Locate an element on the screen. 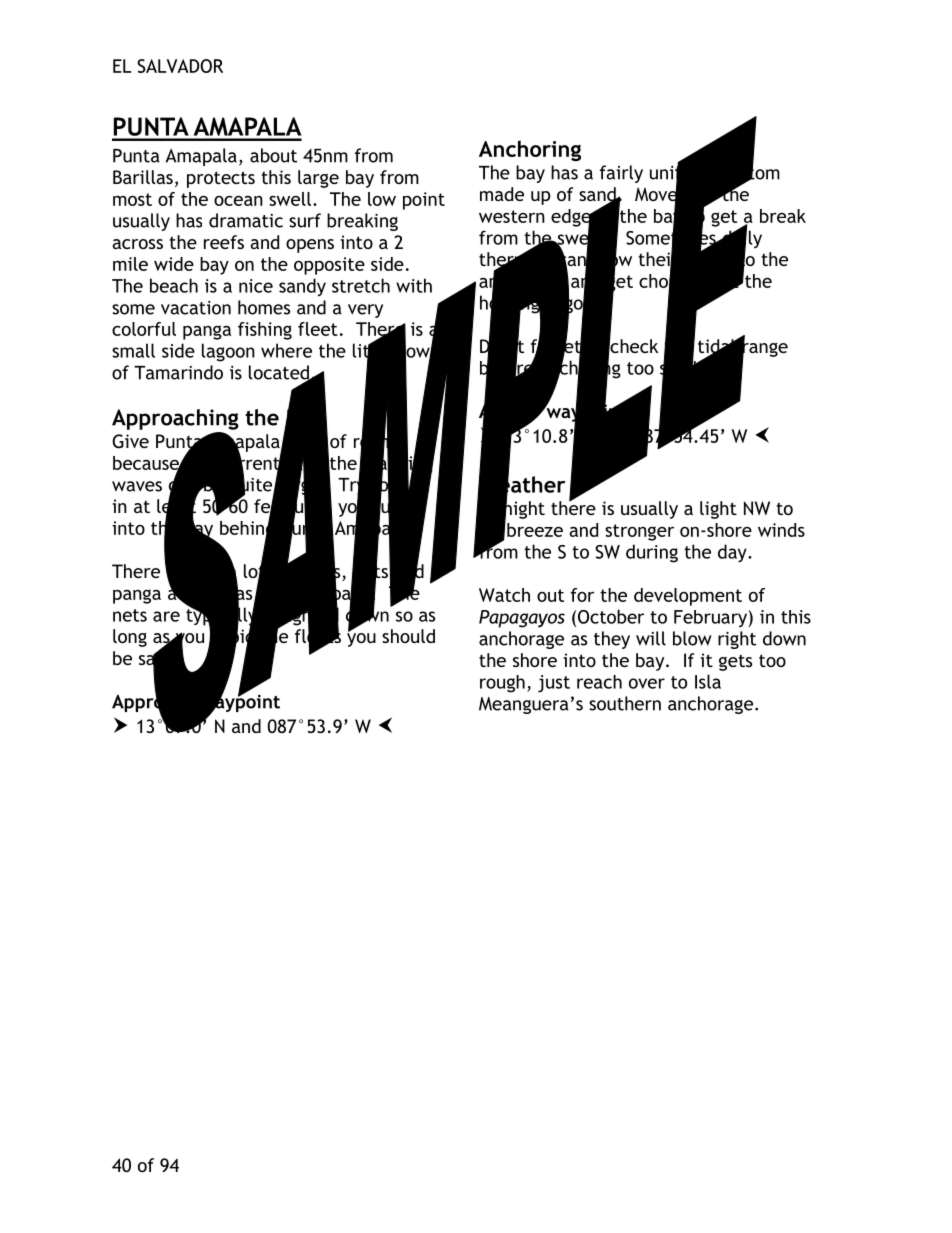  fairly is located at coordinates (621, 174).
